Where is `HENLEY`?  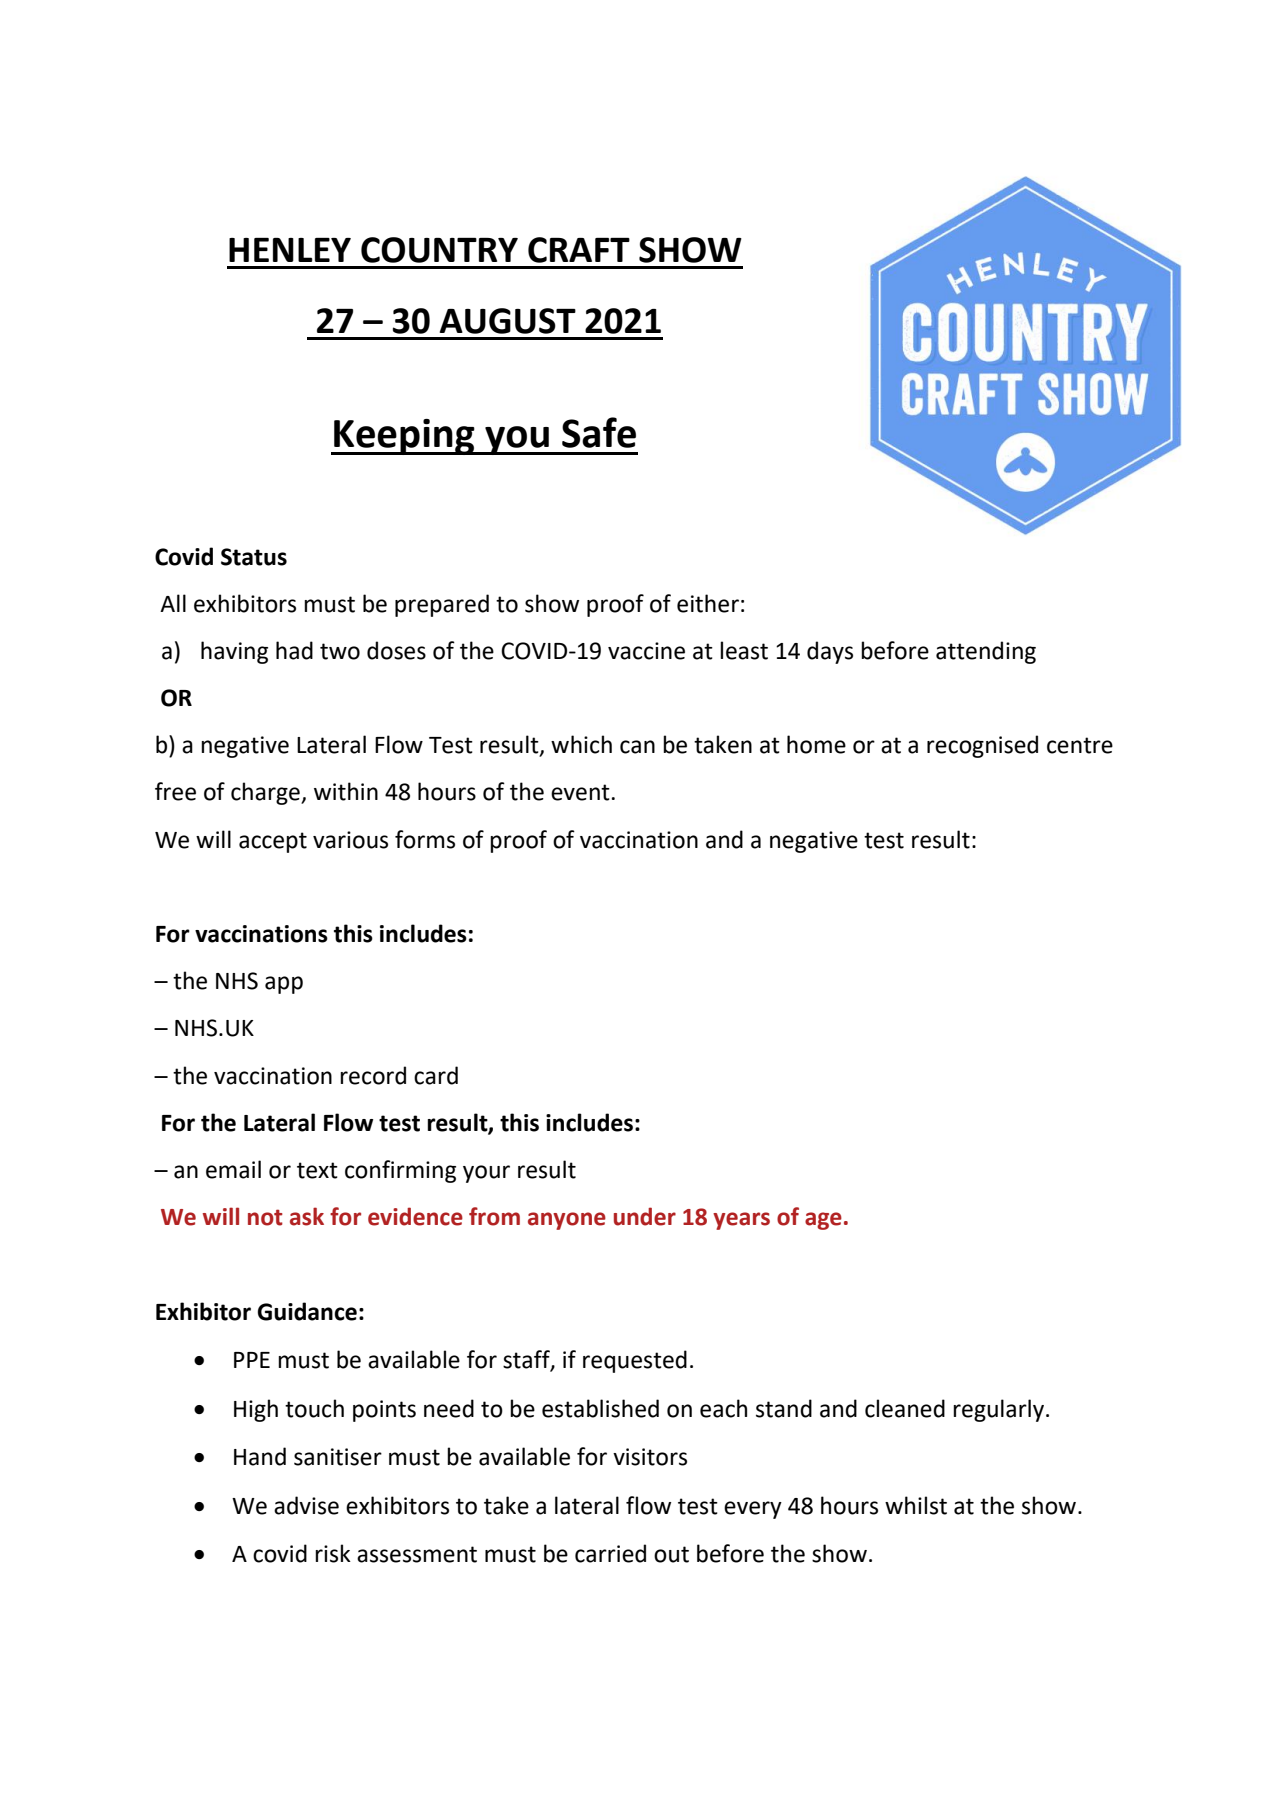
HENLEY is located at coordinates (290, 250).
